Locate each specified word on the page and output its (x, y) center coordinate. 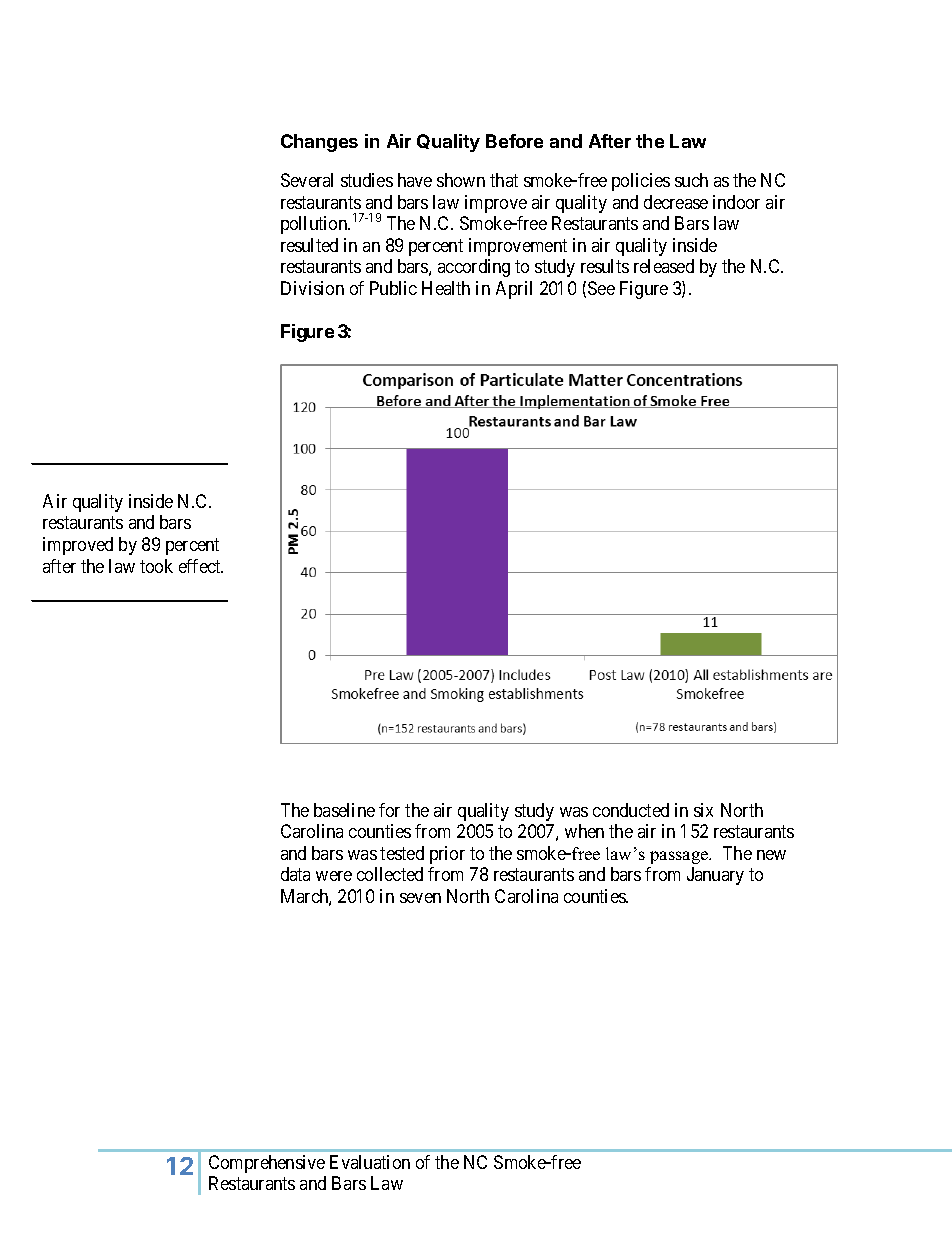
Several (307, 180)
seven (420, 898)
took (156, 566)
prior (447, 855)
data (295, 874)
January (715, 876)
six (703, 810)
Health (446, 288)
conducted (631, 810)
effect (201, 566)
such (691, 180)
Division (312, 288)
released (664, 266)
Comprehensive (267, 1164)
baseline (344, 810)
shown (461, 180)
